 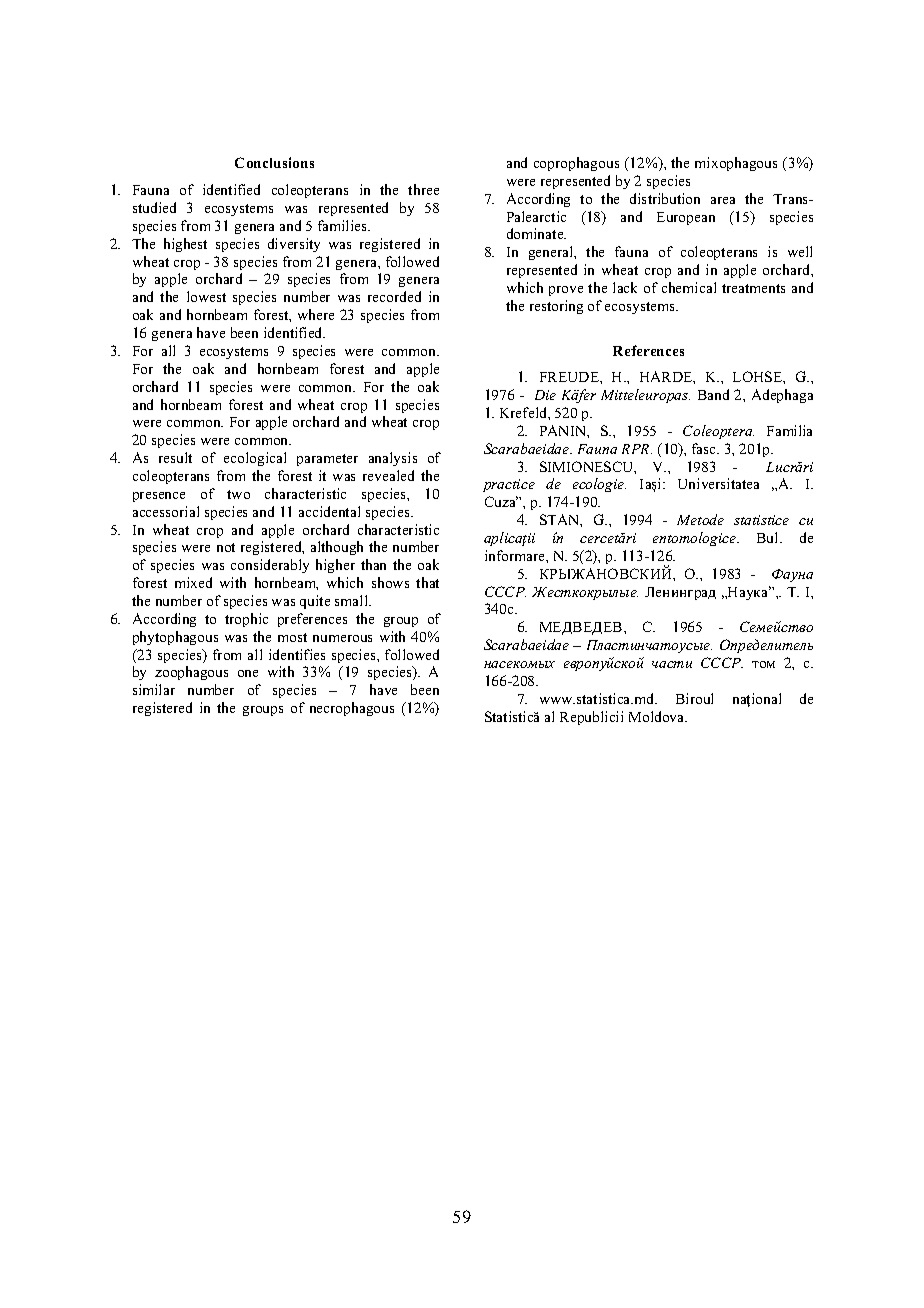 I want to click on analysis, so click(x=393, y=459).
